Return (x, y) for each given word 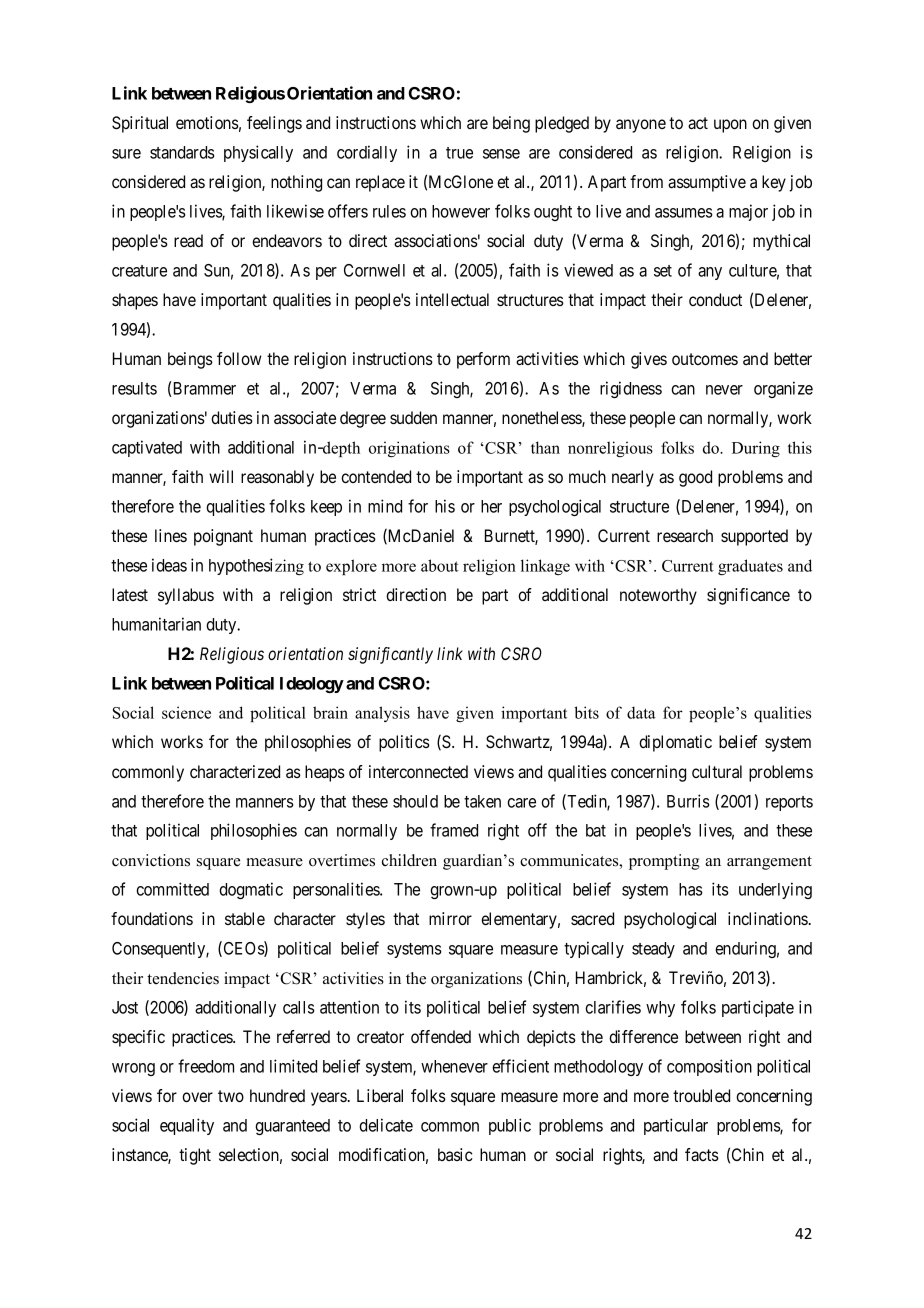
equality (187, 1126)
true (459, 153)
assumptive (707, 183)
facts (702, 1154)
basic (455, 1154)
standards (182, 152)
